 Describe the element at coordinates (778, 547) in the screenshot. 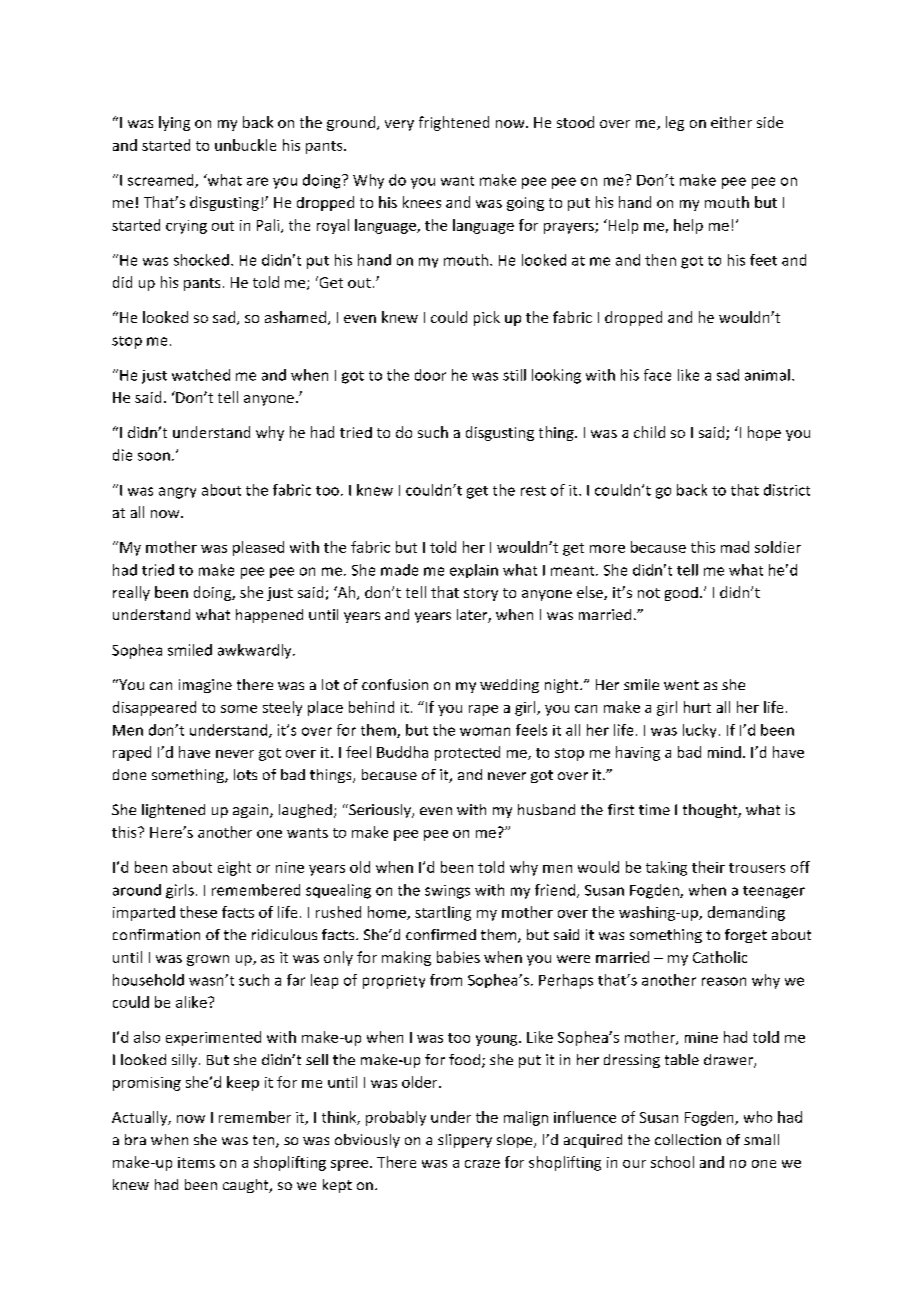

I see `soldier` at that location.
